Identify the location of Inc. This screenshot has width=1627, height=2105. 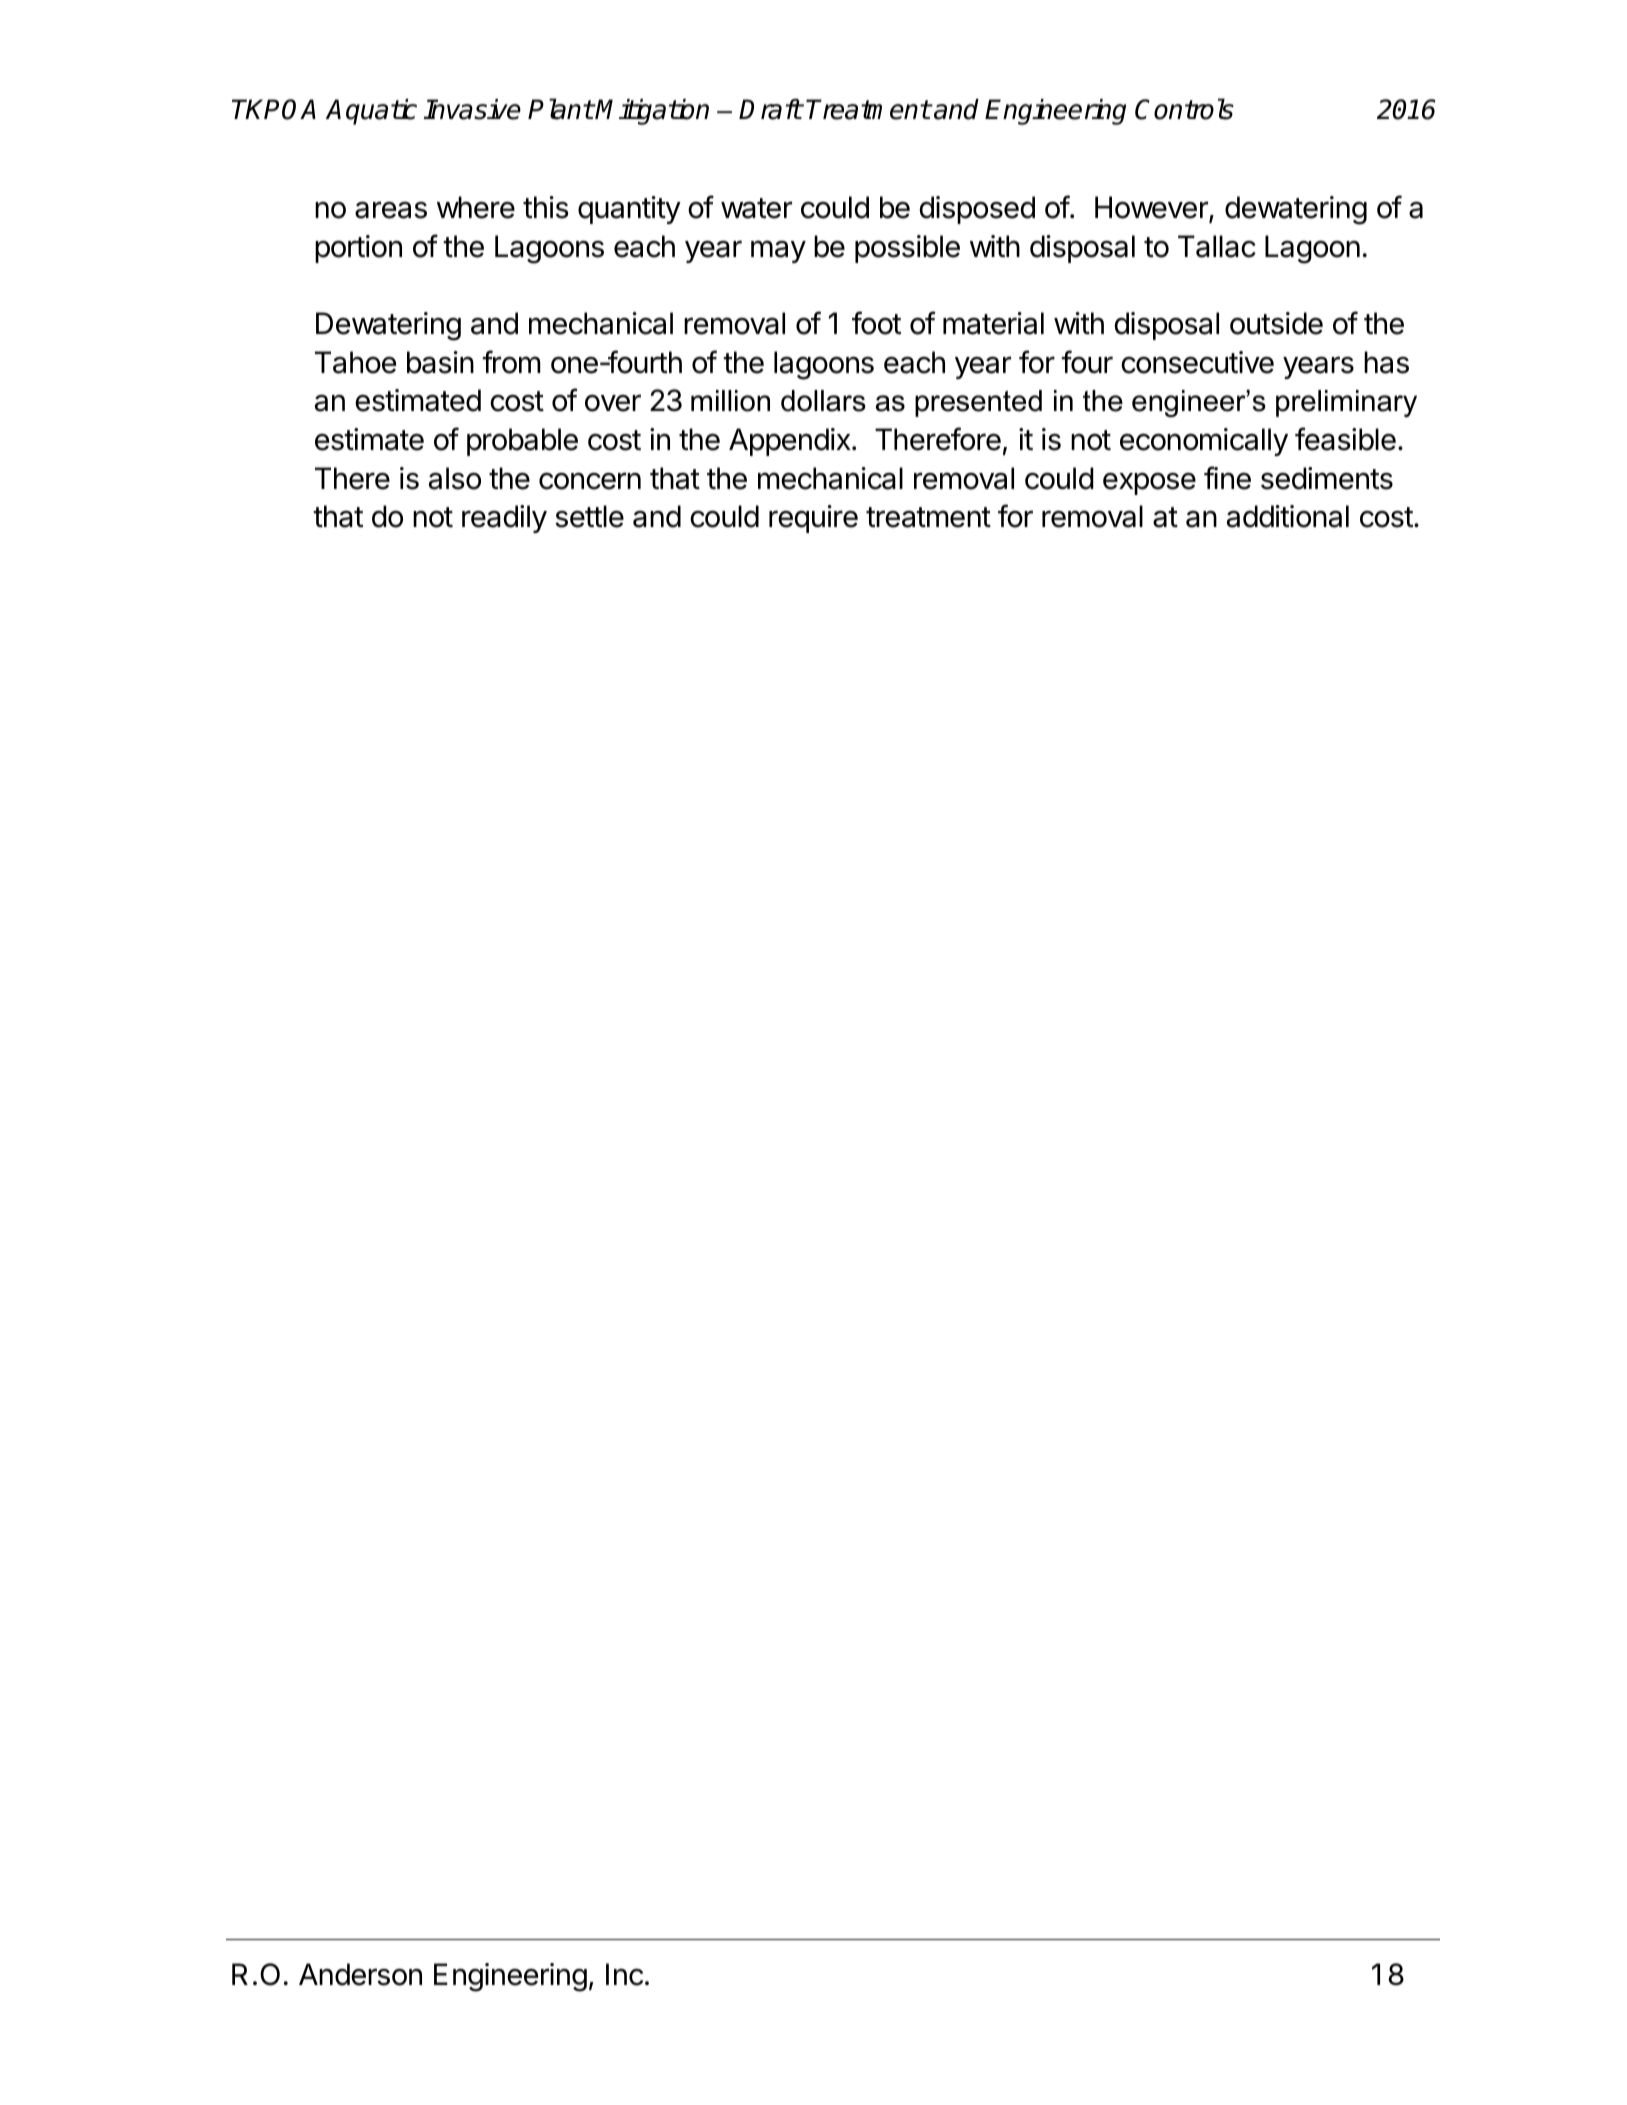
(624, 1974).
